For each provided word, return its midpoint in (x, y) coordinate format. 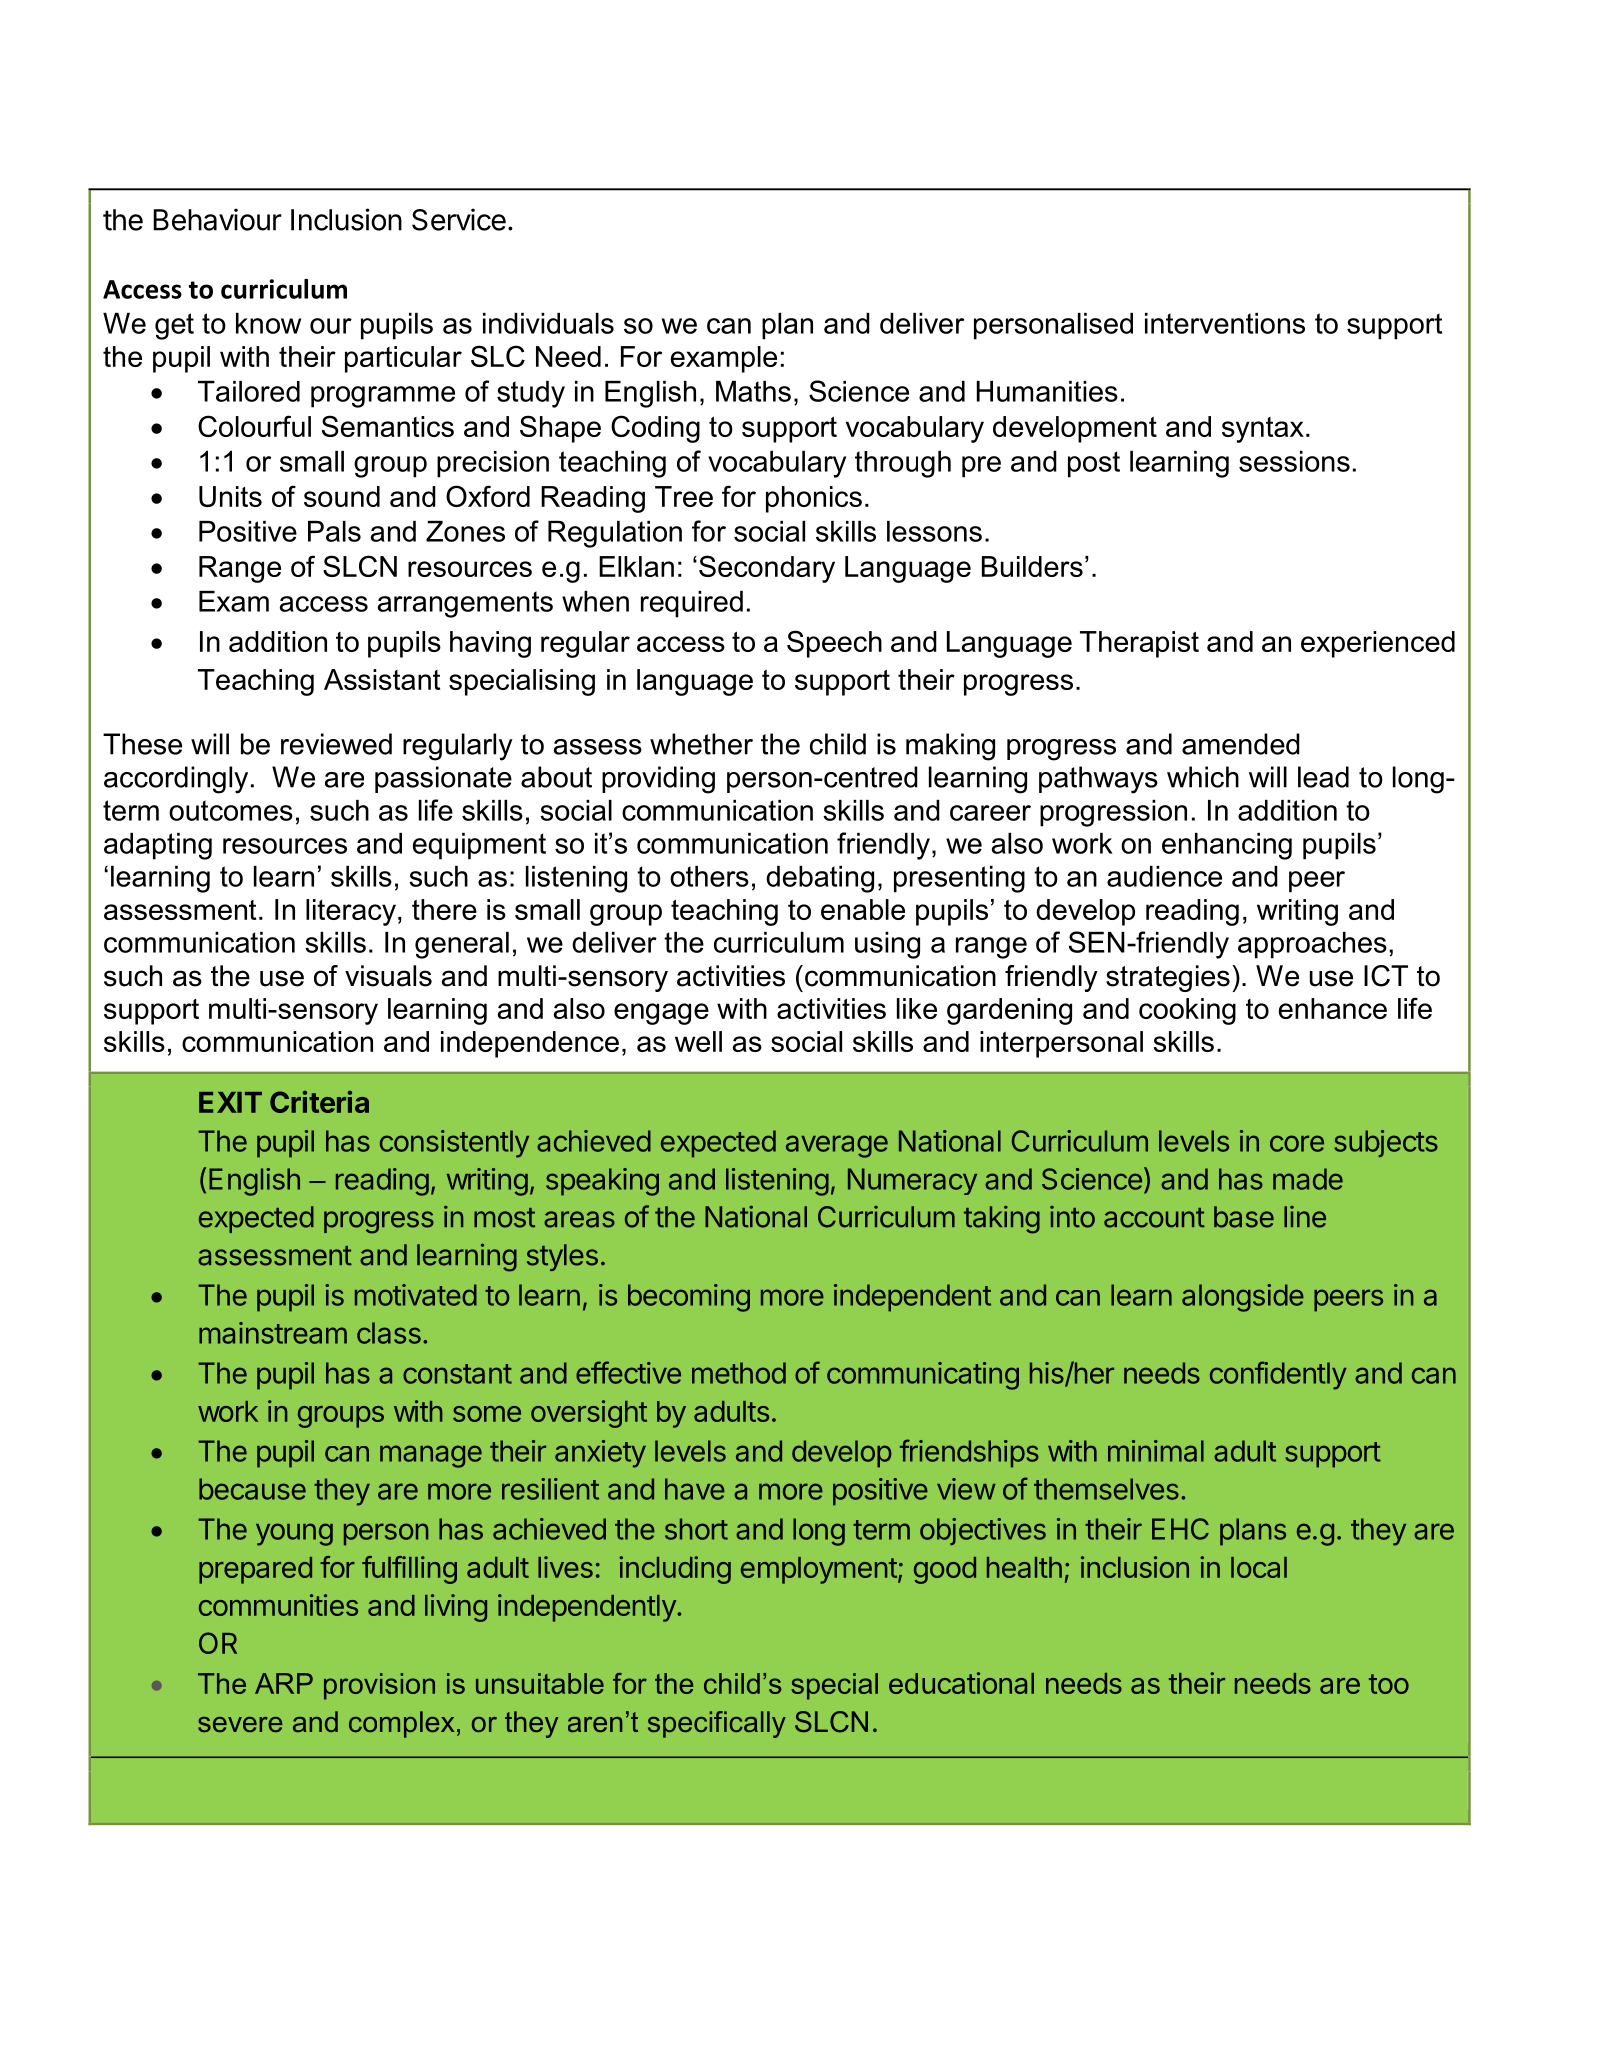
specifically (717, 1724)
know (268, 323)
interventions (1225, 323)
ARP (284, 1683)
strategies (1168, 978)
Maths (753, 391)
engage (661, 1014)
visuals (388, 976)
